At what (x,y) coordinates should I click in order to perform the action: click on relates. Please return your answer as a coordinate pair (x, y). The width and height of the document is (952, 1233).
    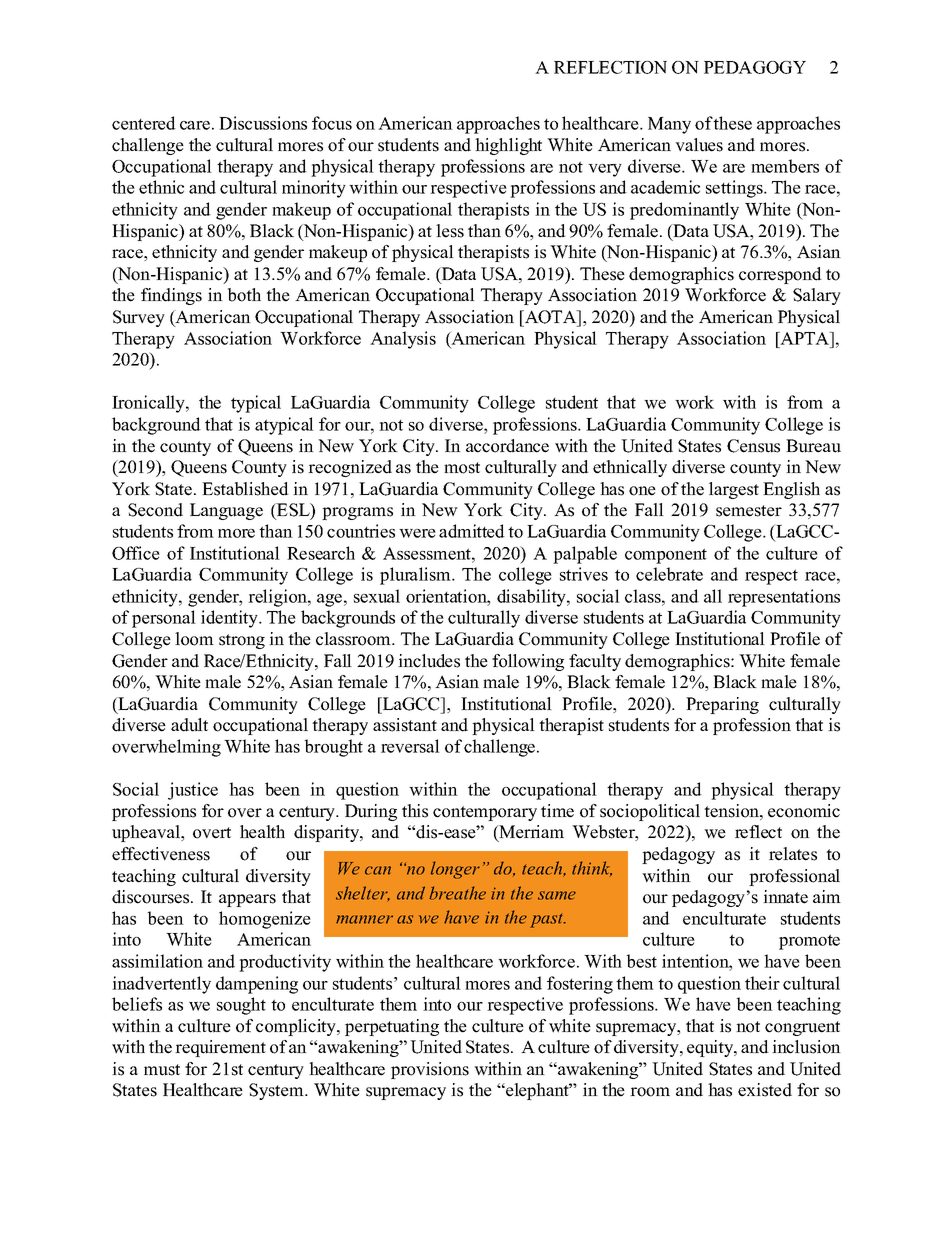
    Looking at the image, I should click on (793, 854).
